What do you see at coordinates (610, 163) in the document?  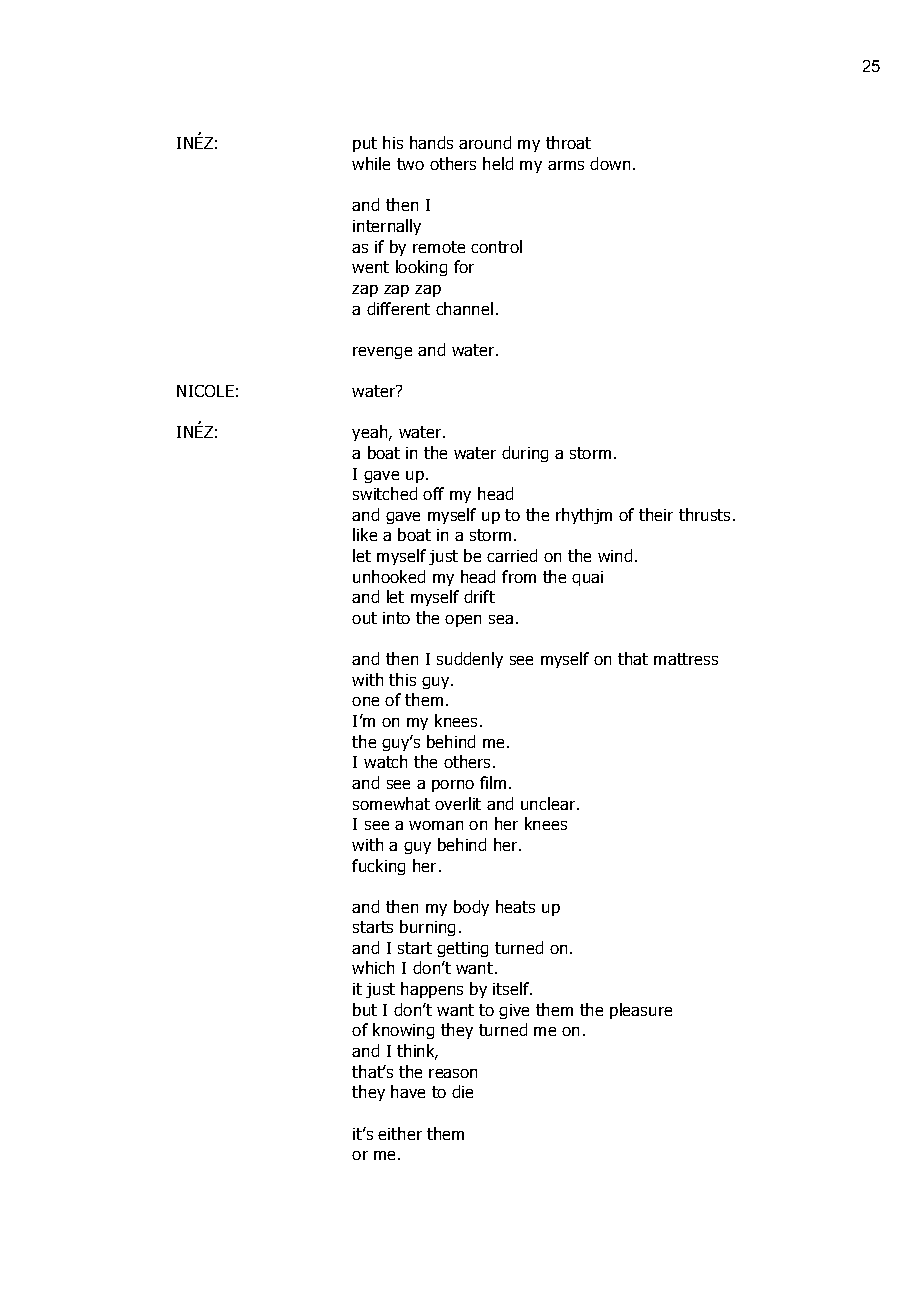 I see `down` at bounding box center [610, 163].
